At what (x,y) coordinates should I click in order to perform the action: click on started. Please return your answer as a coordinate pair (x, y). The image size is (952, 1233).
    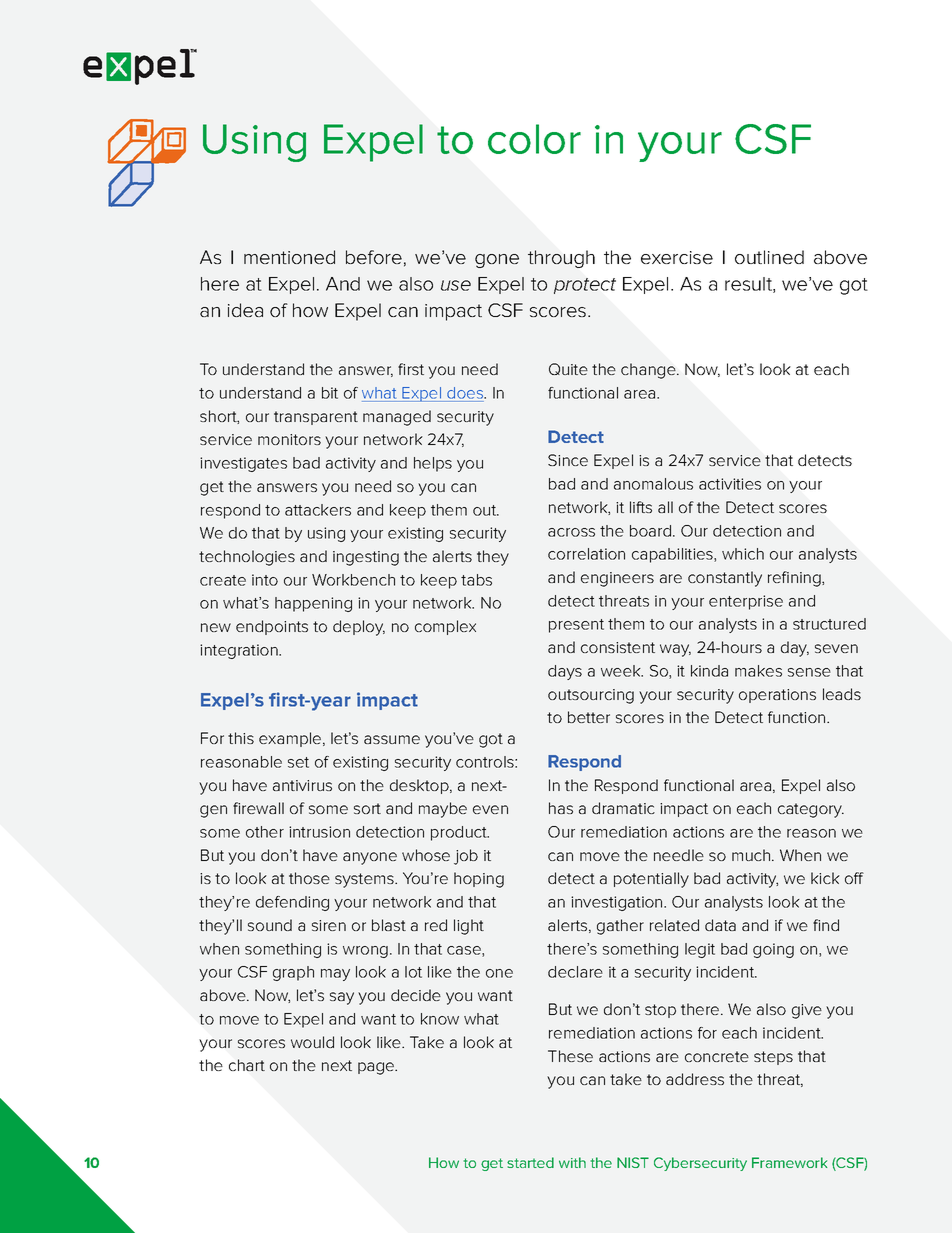
    Looking at the image, I should click on (530, 1162).
